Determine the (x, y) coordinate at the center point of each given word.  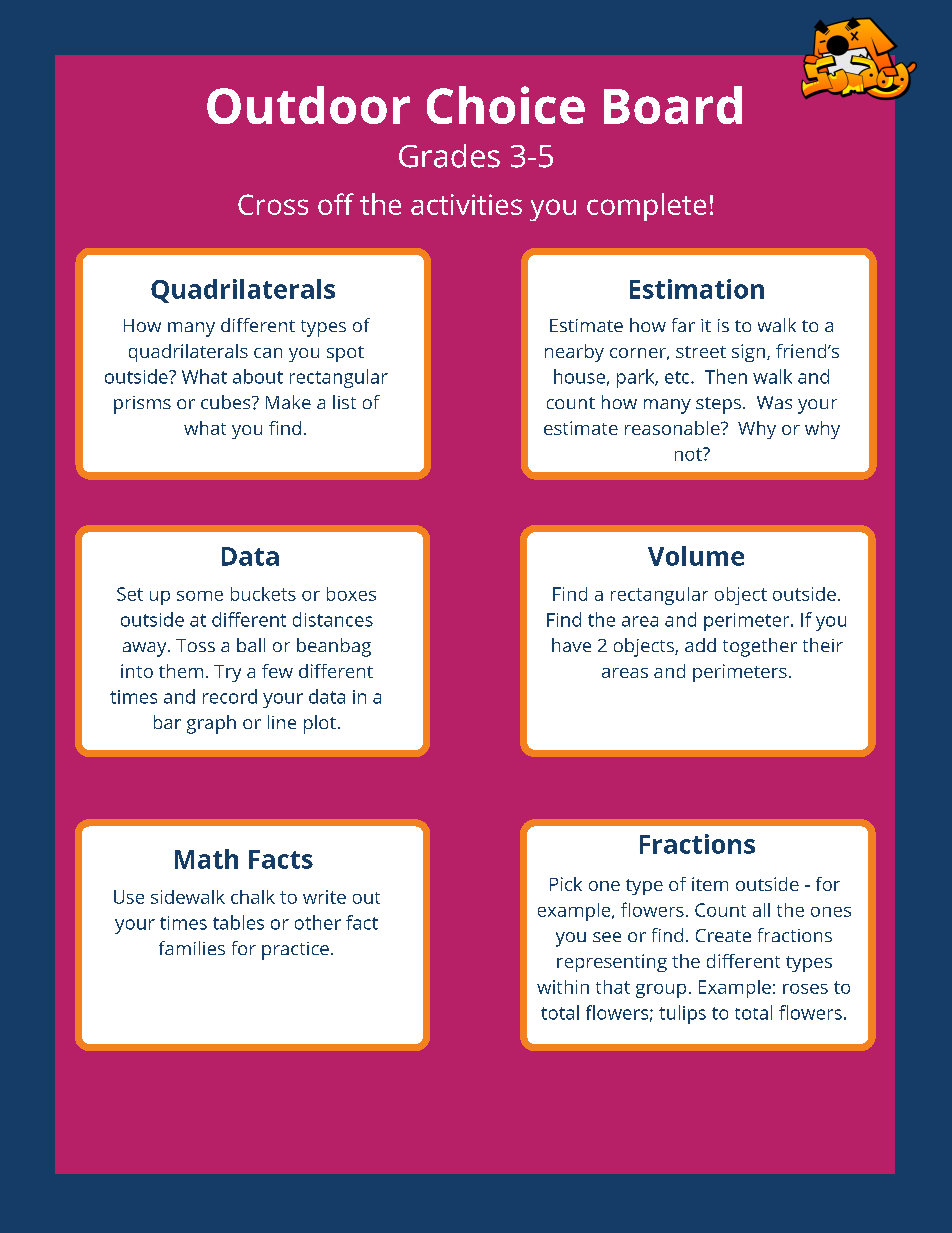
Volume (696, 556)
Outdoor (308, 105)
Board (673, 105)
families (192, 948)
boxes (351, 594)
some (200, 596)
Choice (506, 105)
